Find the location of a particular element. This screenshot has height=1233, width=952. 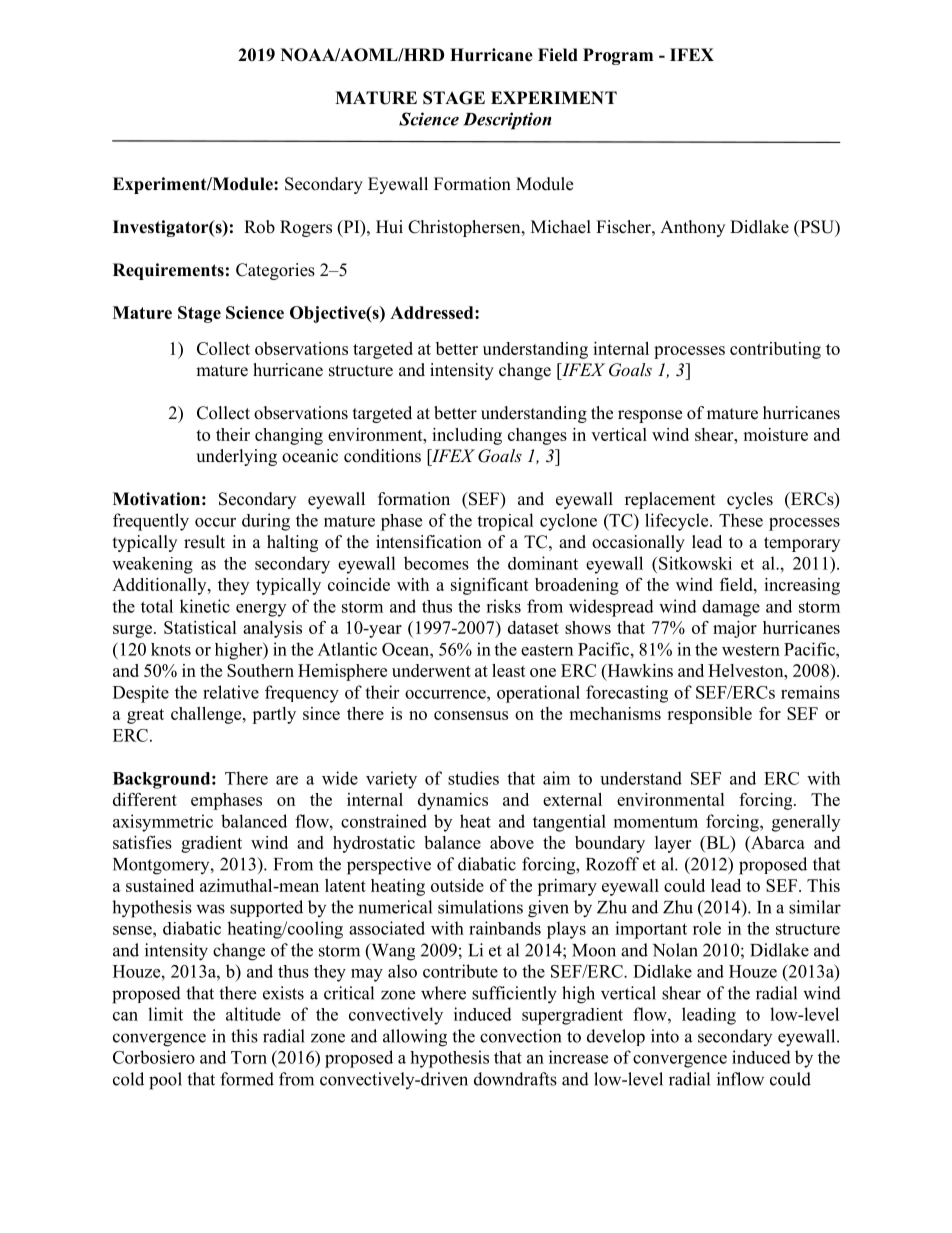

Torn is located at coordinates (249, 1057).
